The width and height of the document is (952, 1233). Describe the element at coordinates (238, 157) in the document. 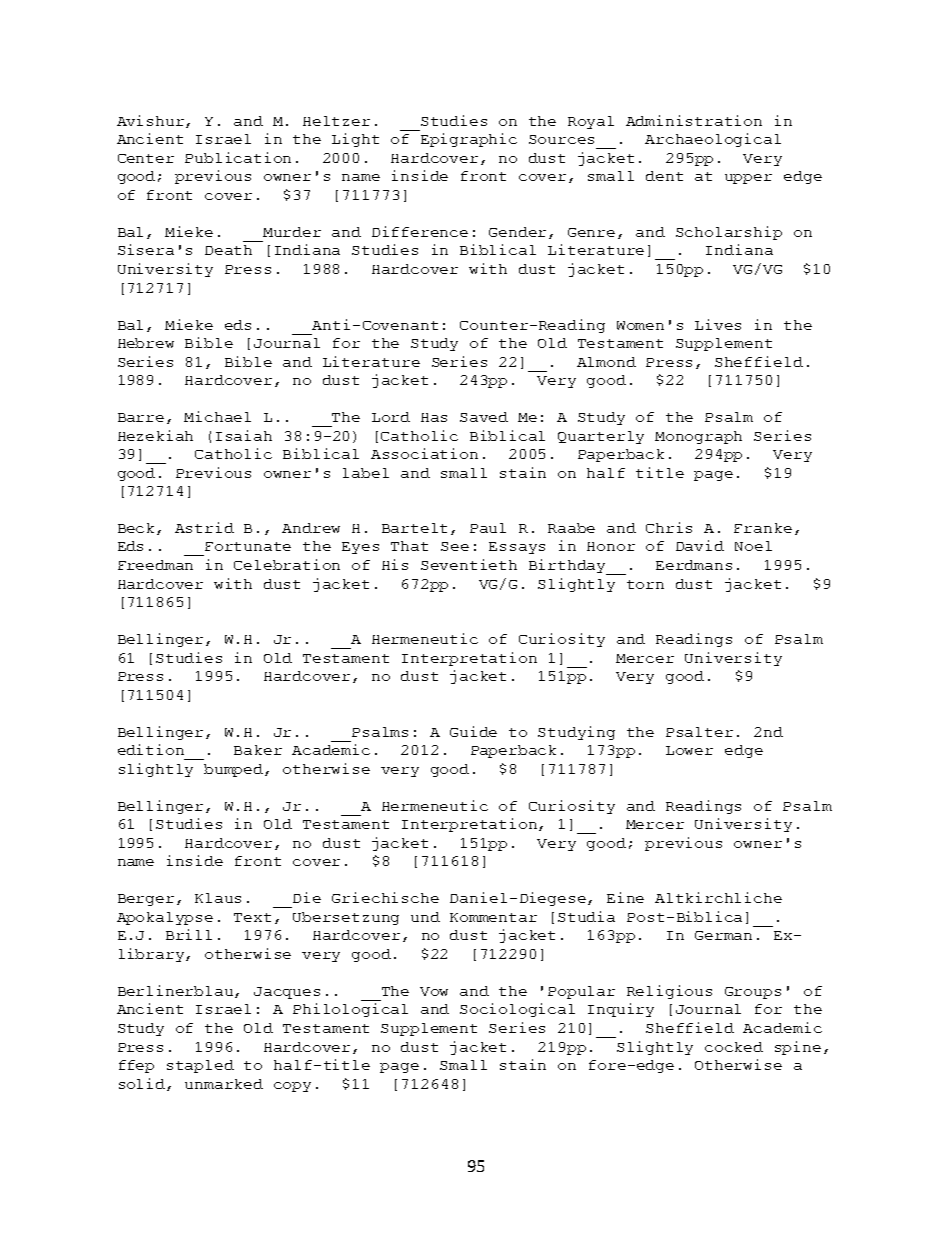

I see `Publication` at that location.
